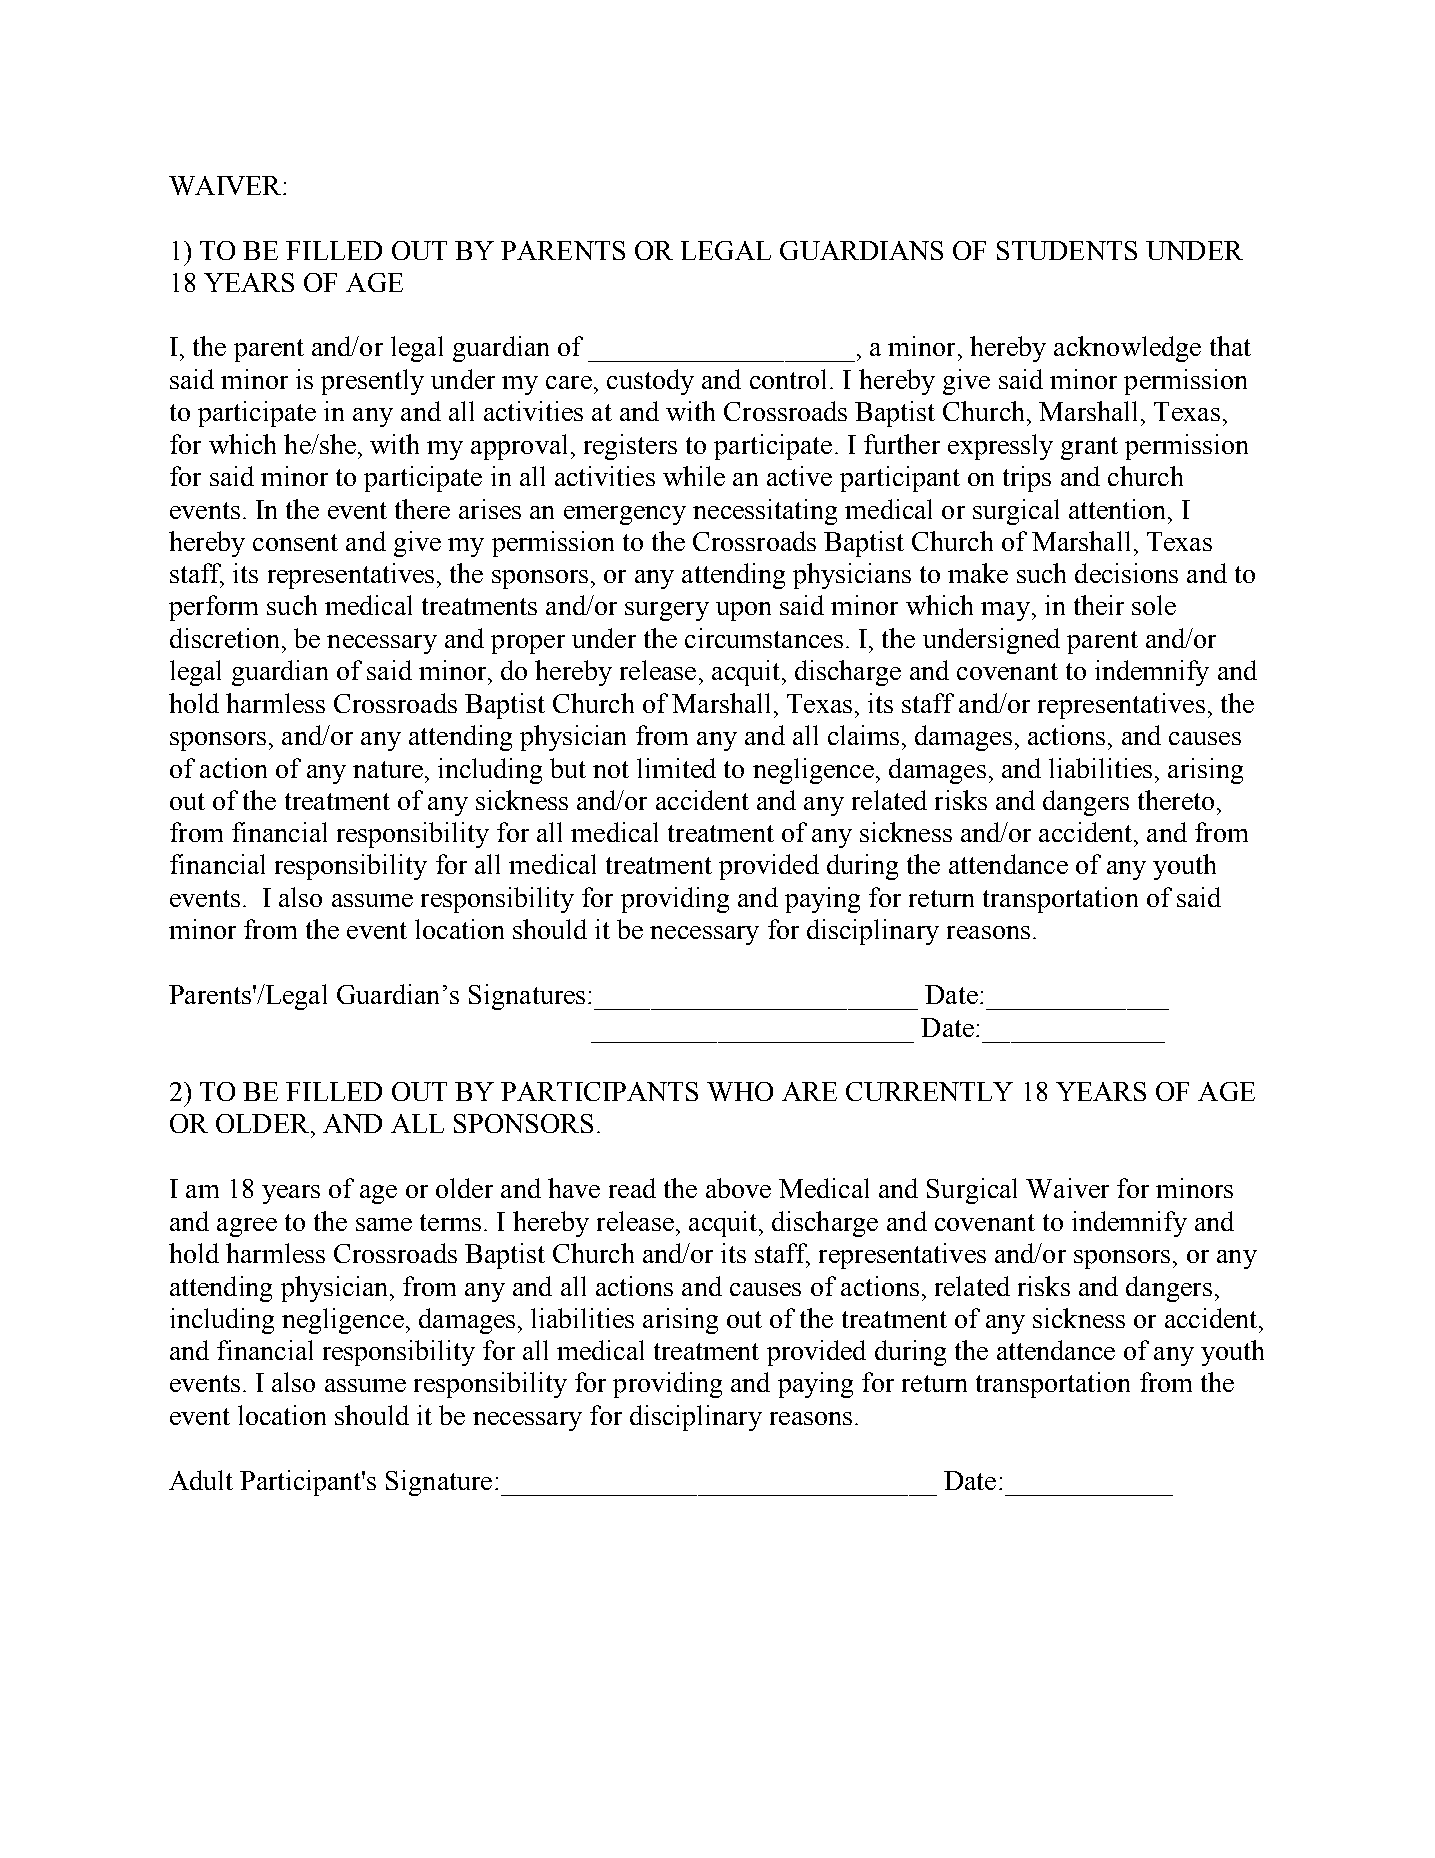 This screenshot has height=1858, width=1435. I want to click on control, so click(788, 379).
